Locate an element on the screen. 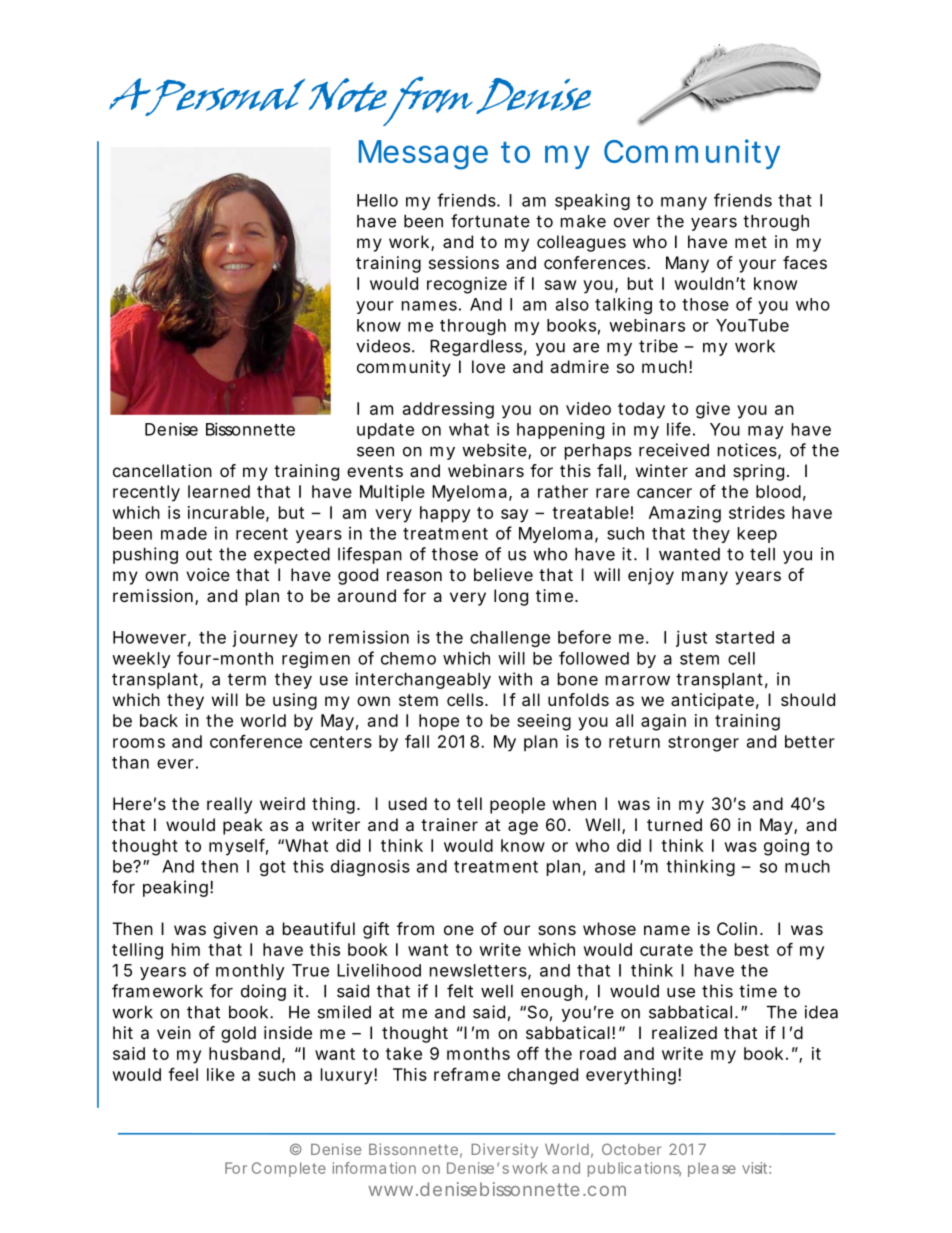 The width and height of the screenshot is (952, 1233). met is located at coordinates (751, 242).
